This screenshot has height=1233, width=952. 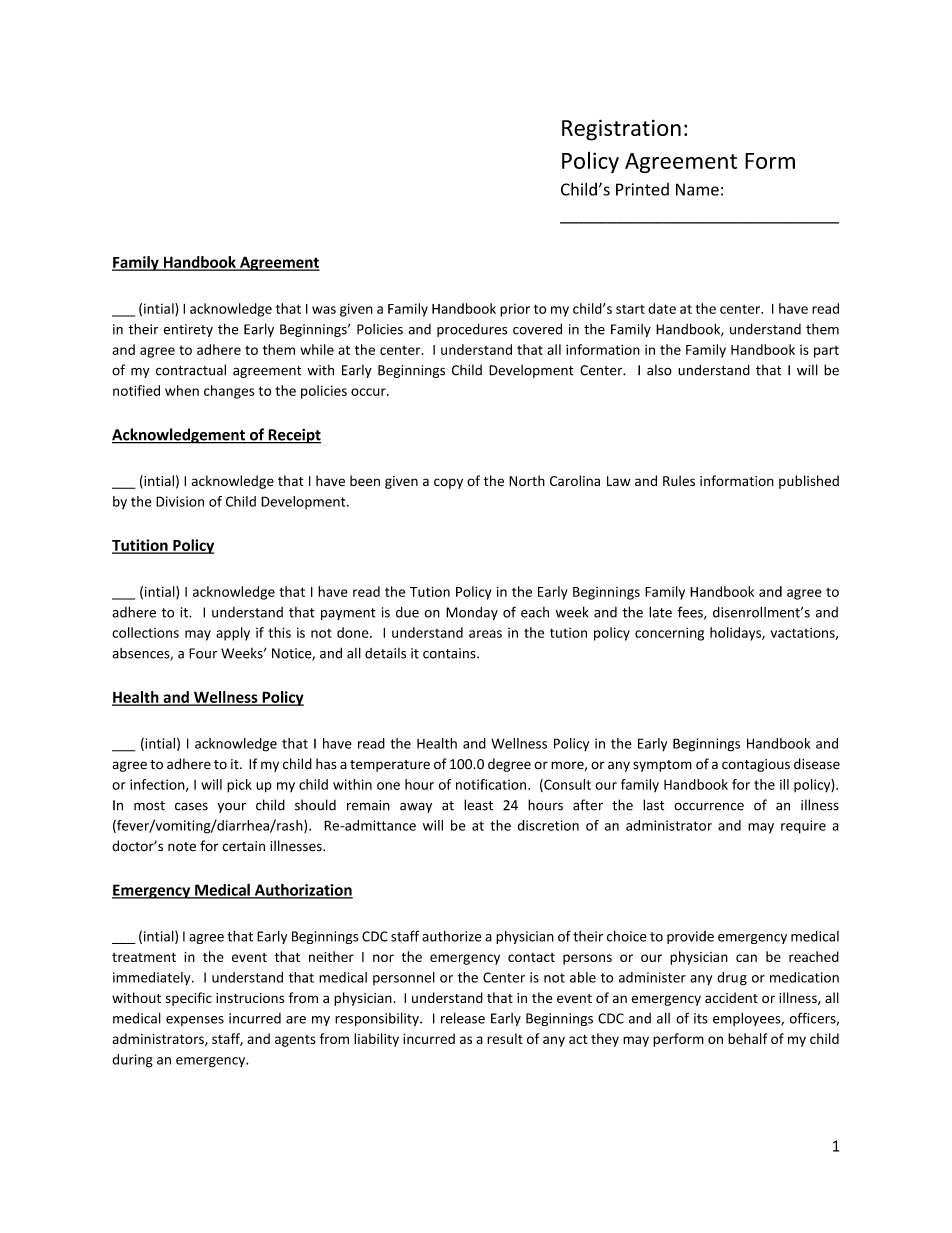 What do you see at coordinates (621, 130) in the screenshot?
I see `Registration` at bounding box center [621, 130].
